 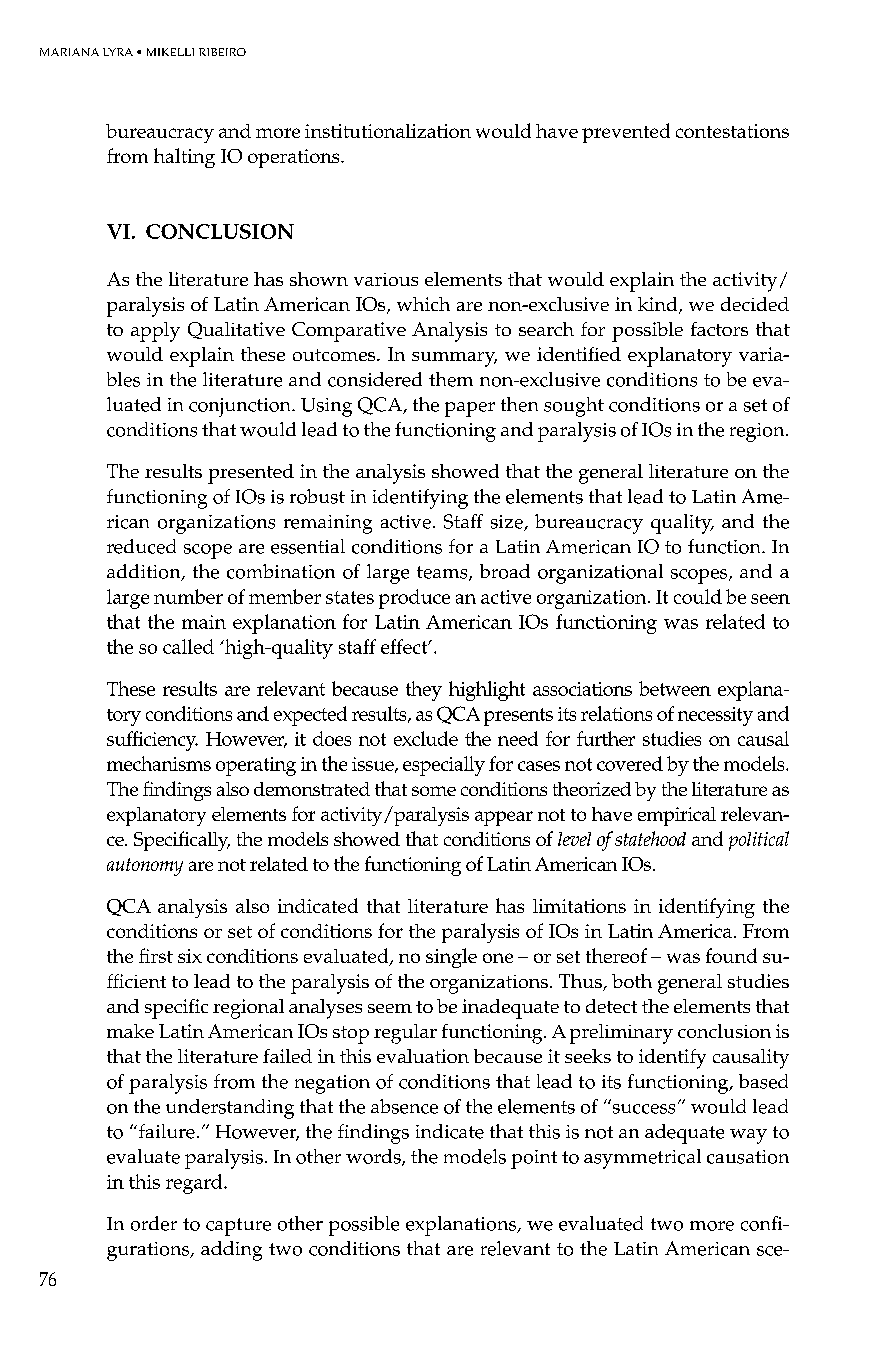 I want to click on institutionalization, so click(x=388, y=131).
